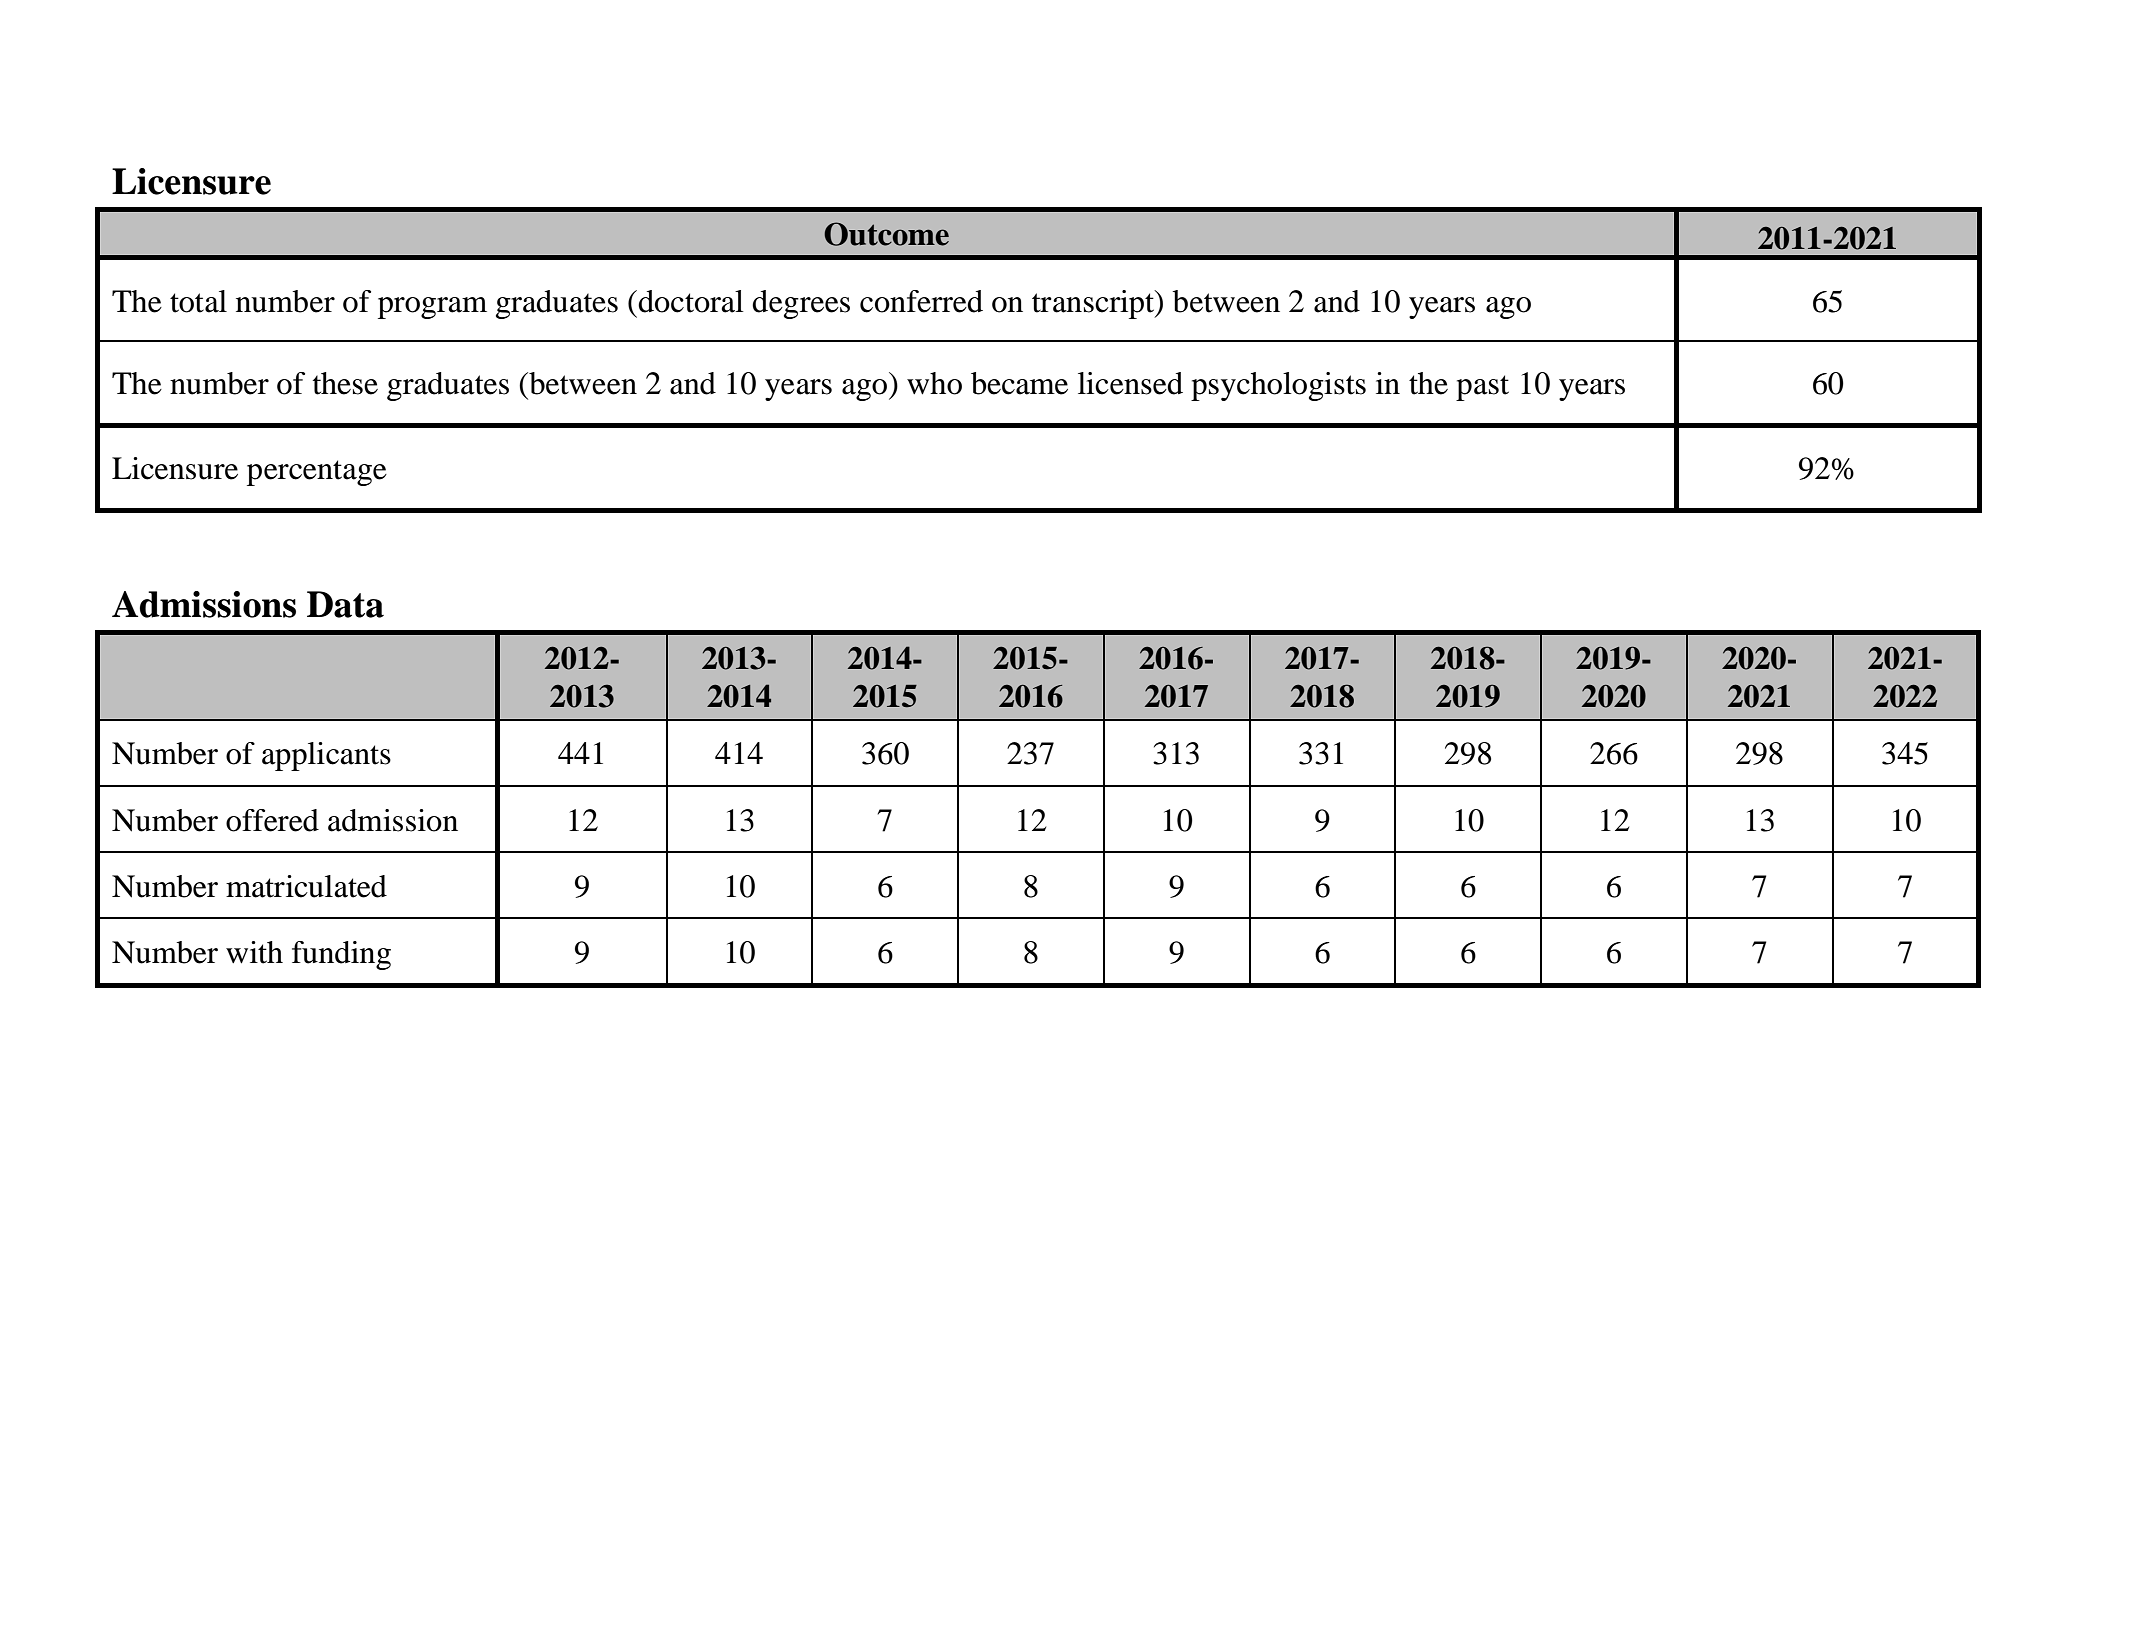  Describe the element at coordinates (272, 820) in the screenshot. I see `offered` at that location.
